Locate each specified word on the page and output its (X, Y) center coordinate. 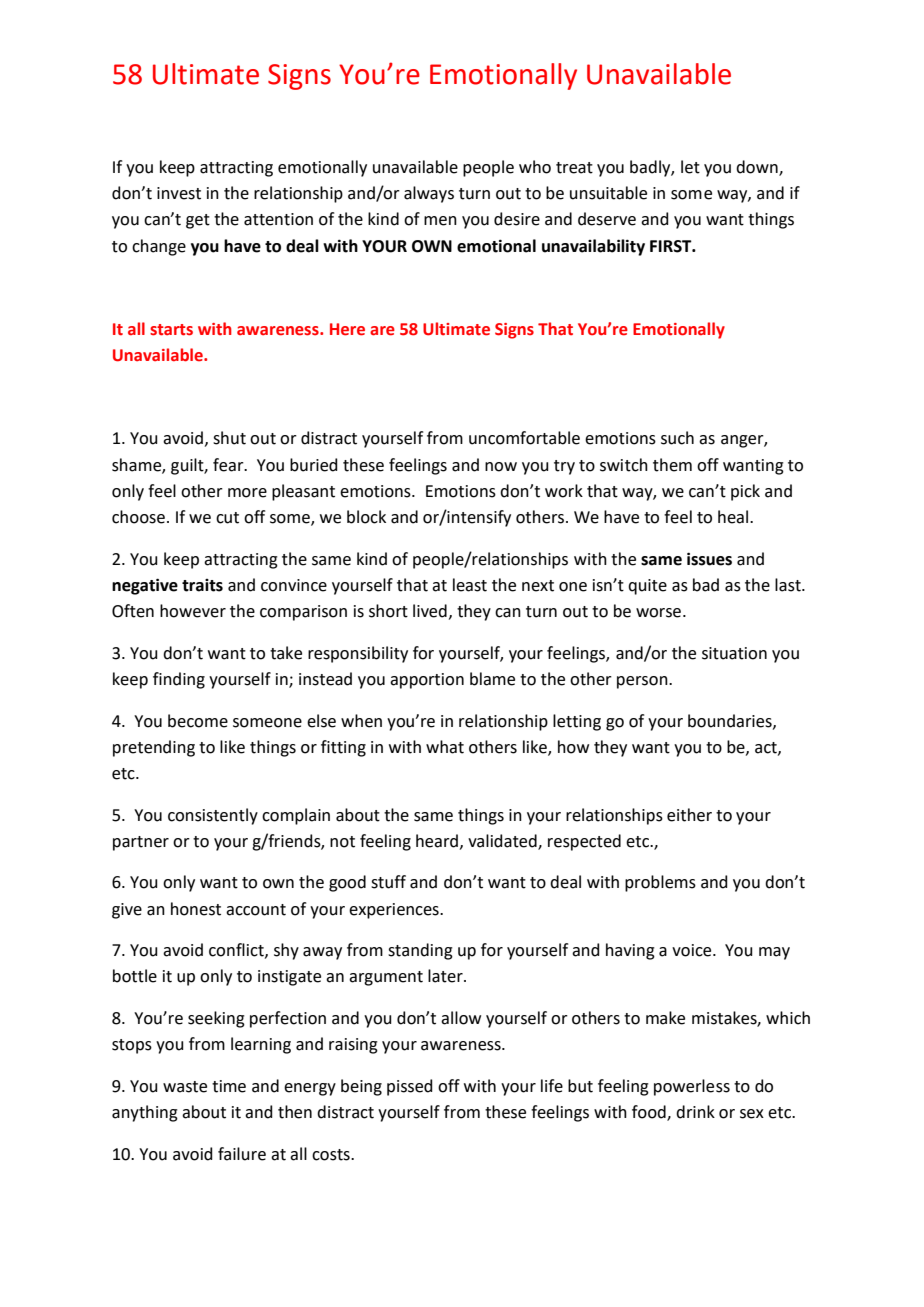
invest (179, 193)
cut (227, 518)
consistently (213, 816)
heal (733, 517)
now (501, 467)
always (429, 194)
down (758, 168)
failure (242, 1154)
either (689, 815)
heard (437, 841)
